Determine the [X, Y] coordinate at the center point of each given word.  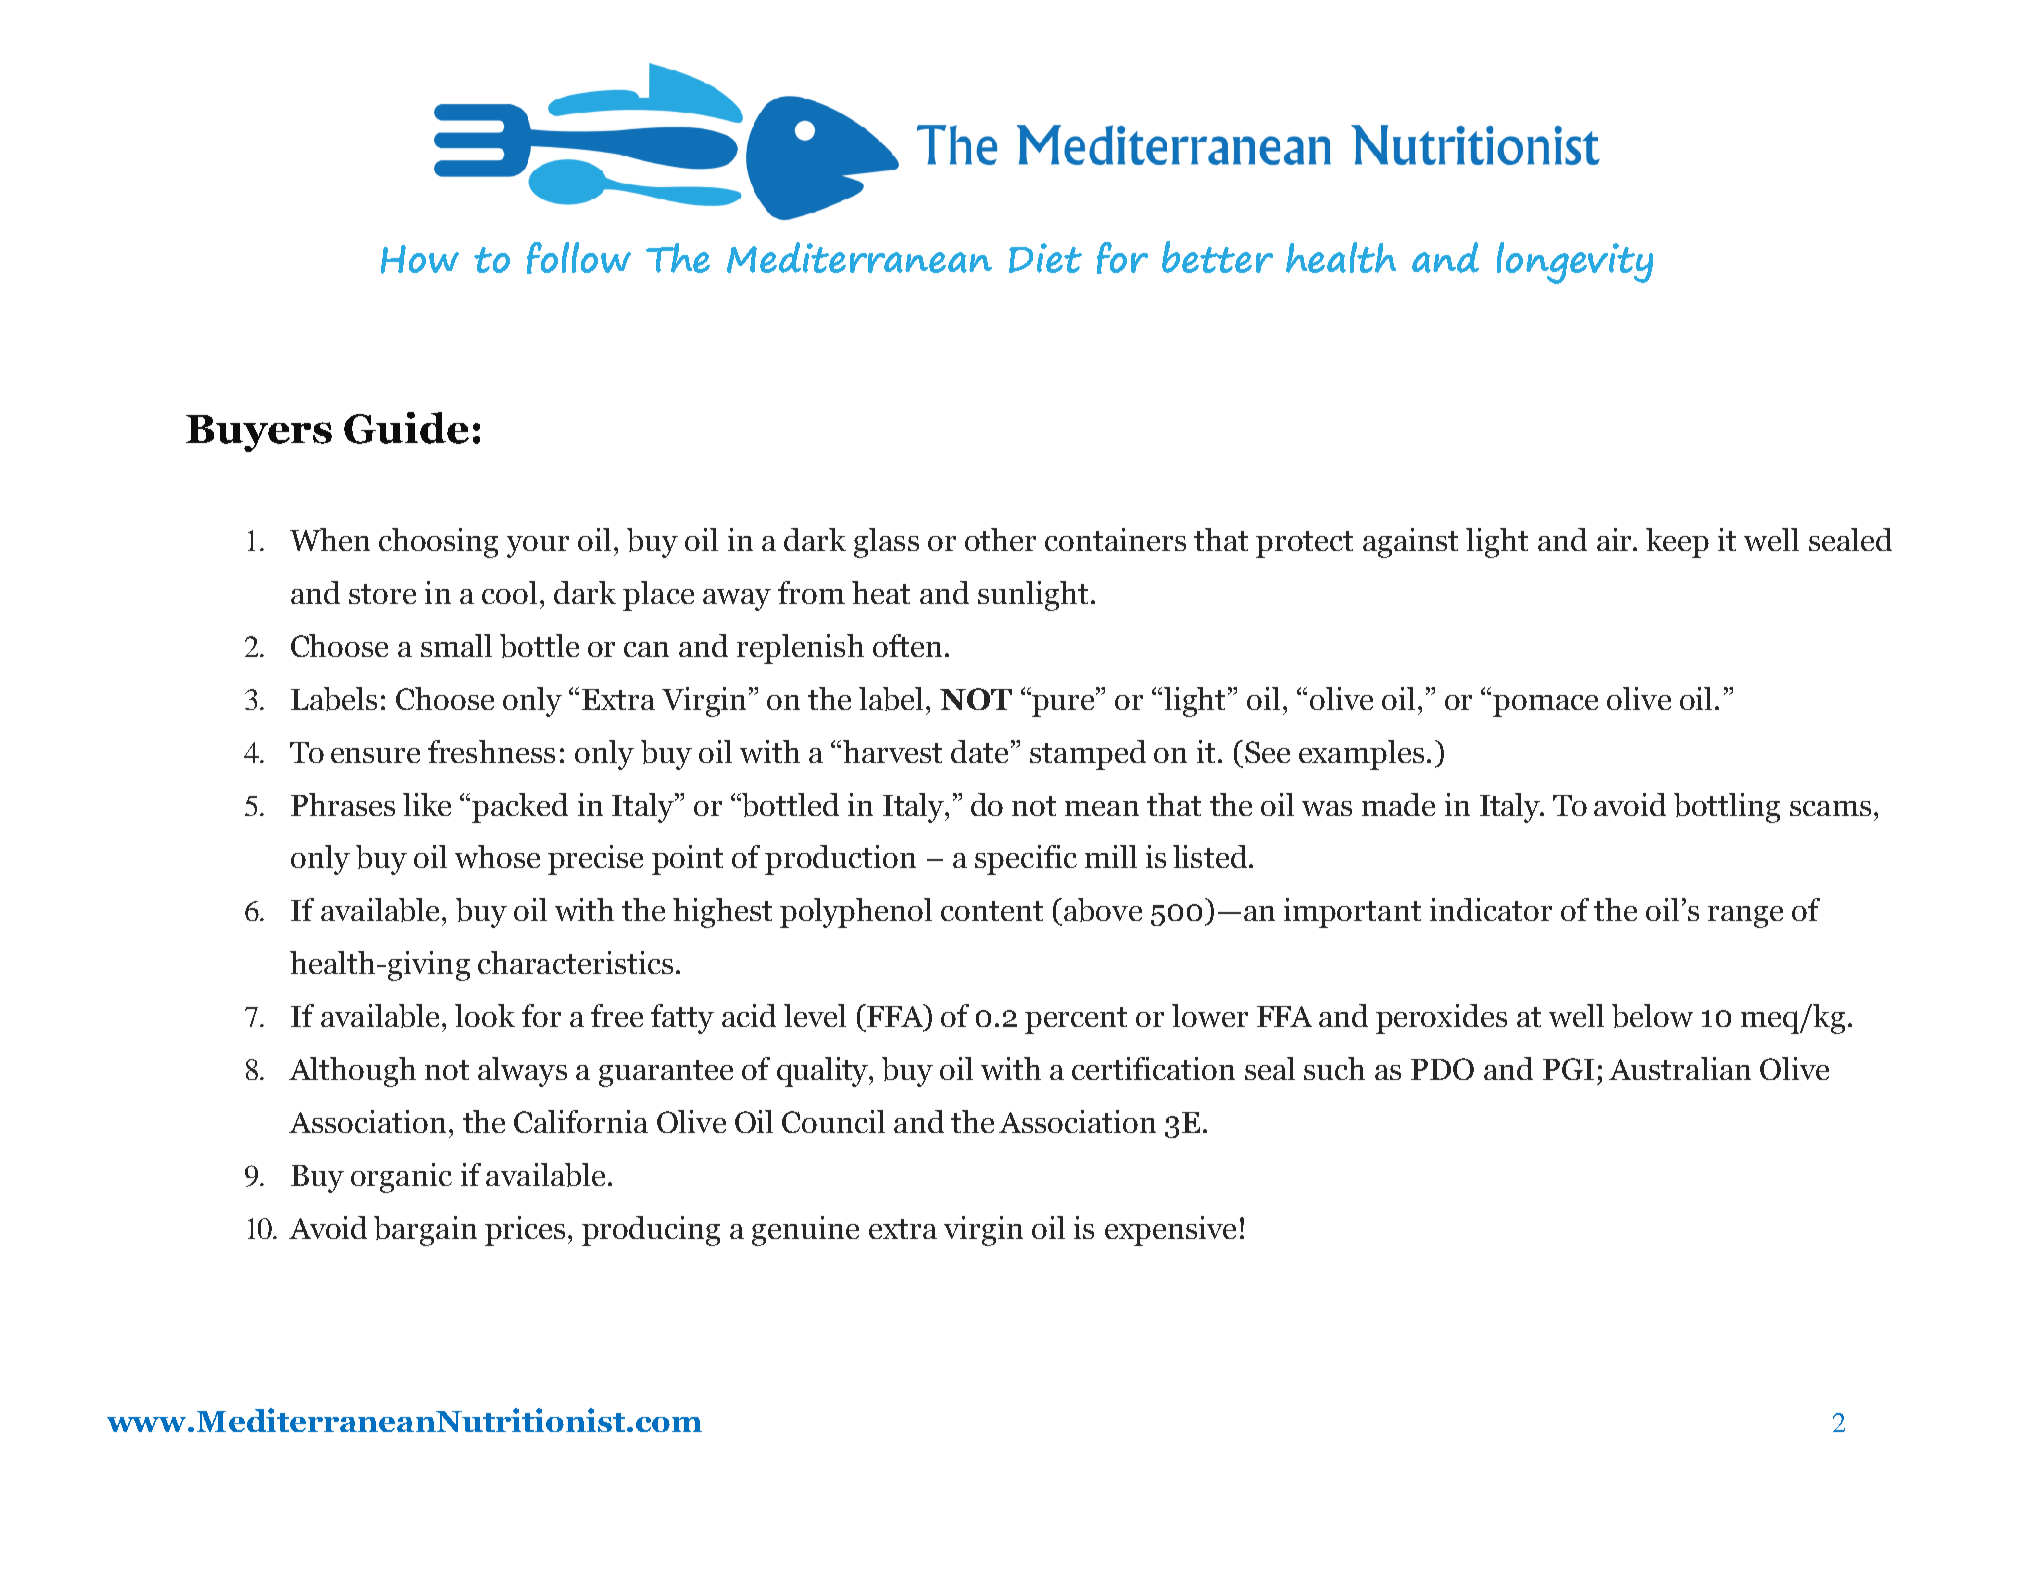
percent [1076, 1020]
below [1652, 1016]
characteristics [575, 962]
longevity [1575, 263]
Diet [1045, 258]
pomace [1545, 706]
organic [401, 1178]
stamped [1088, 755]
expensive [1170, 1231]
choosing [438, 543]
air [1615, 539]
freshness [491, 751]
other [1000, 539]
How [420, 259]
